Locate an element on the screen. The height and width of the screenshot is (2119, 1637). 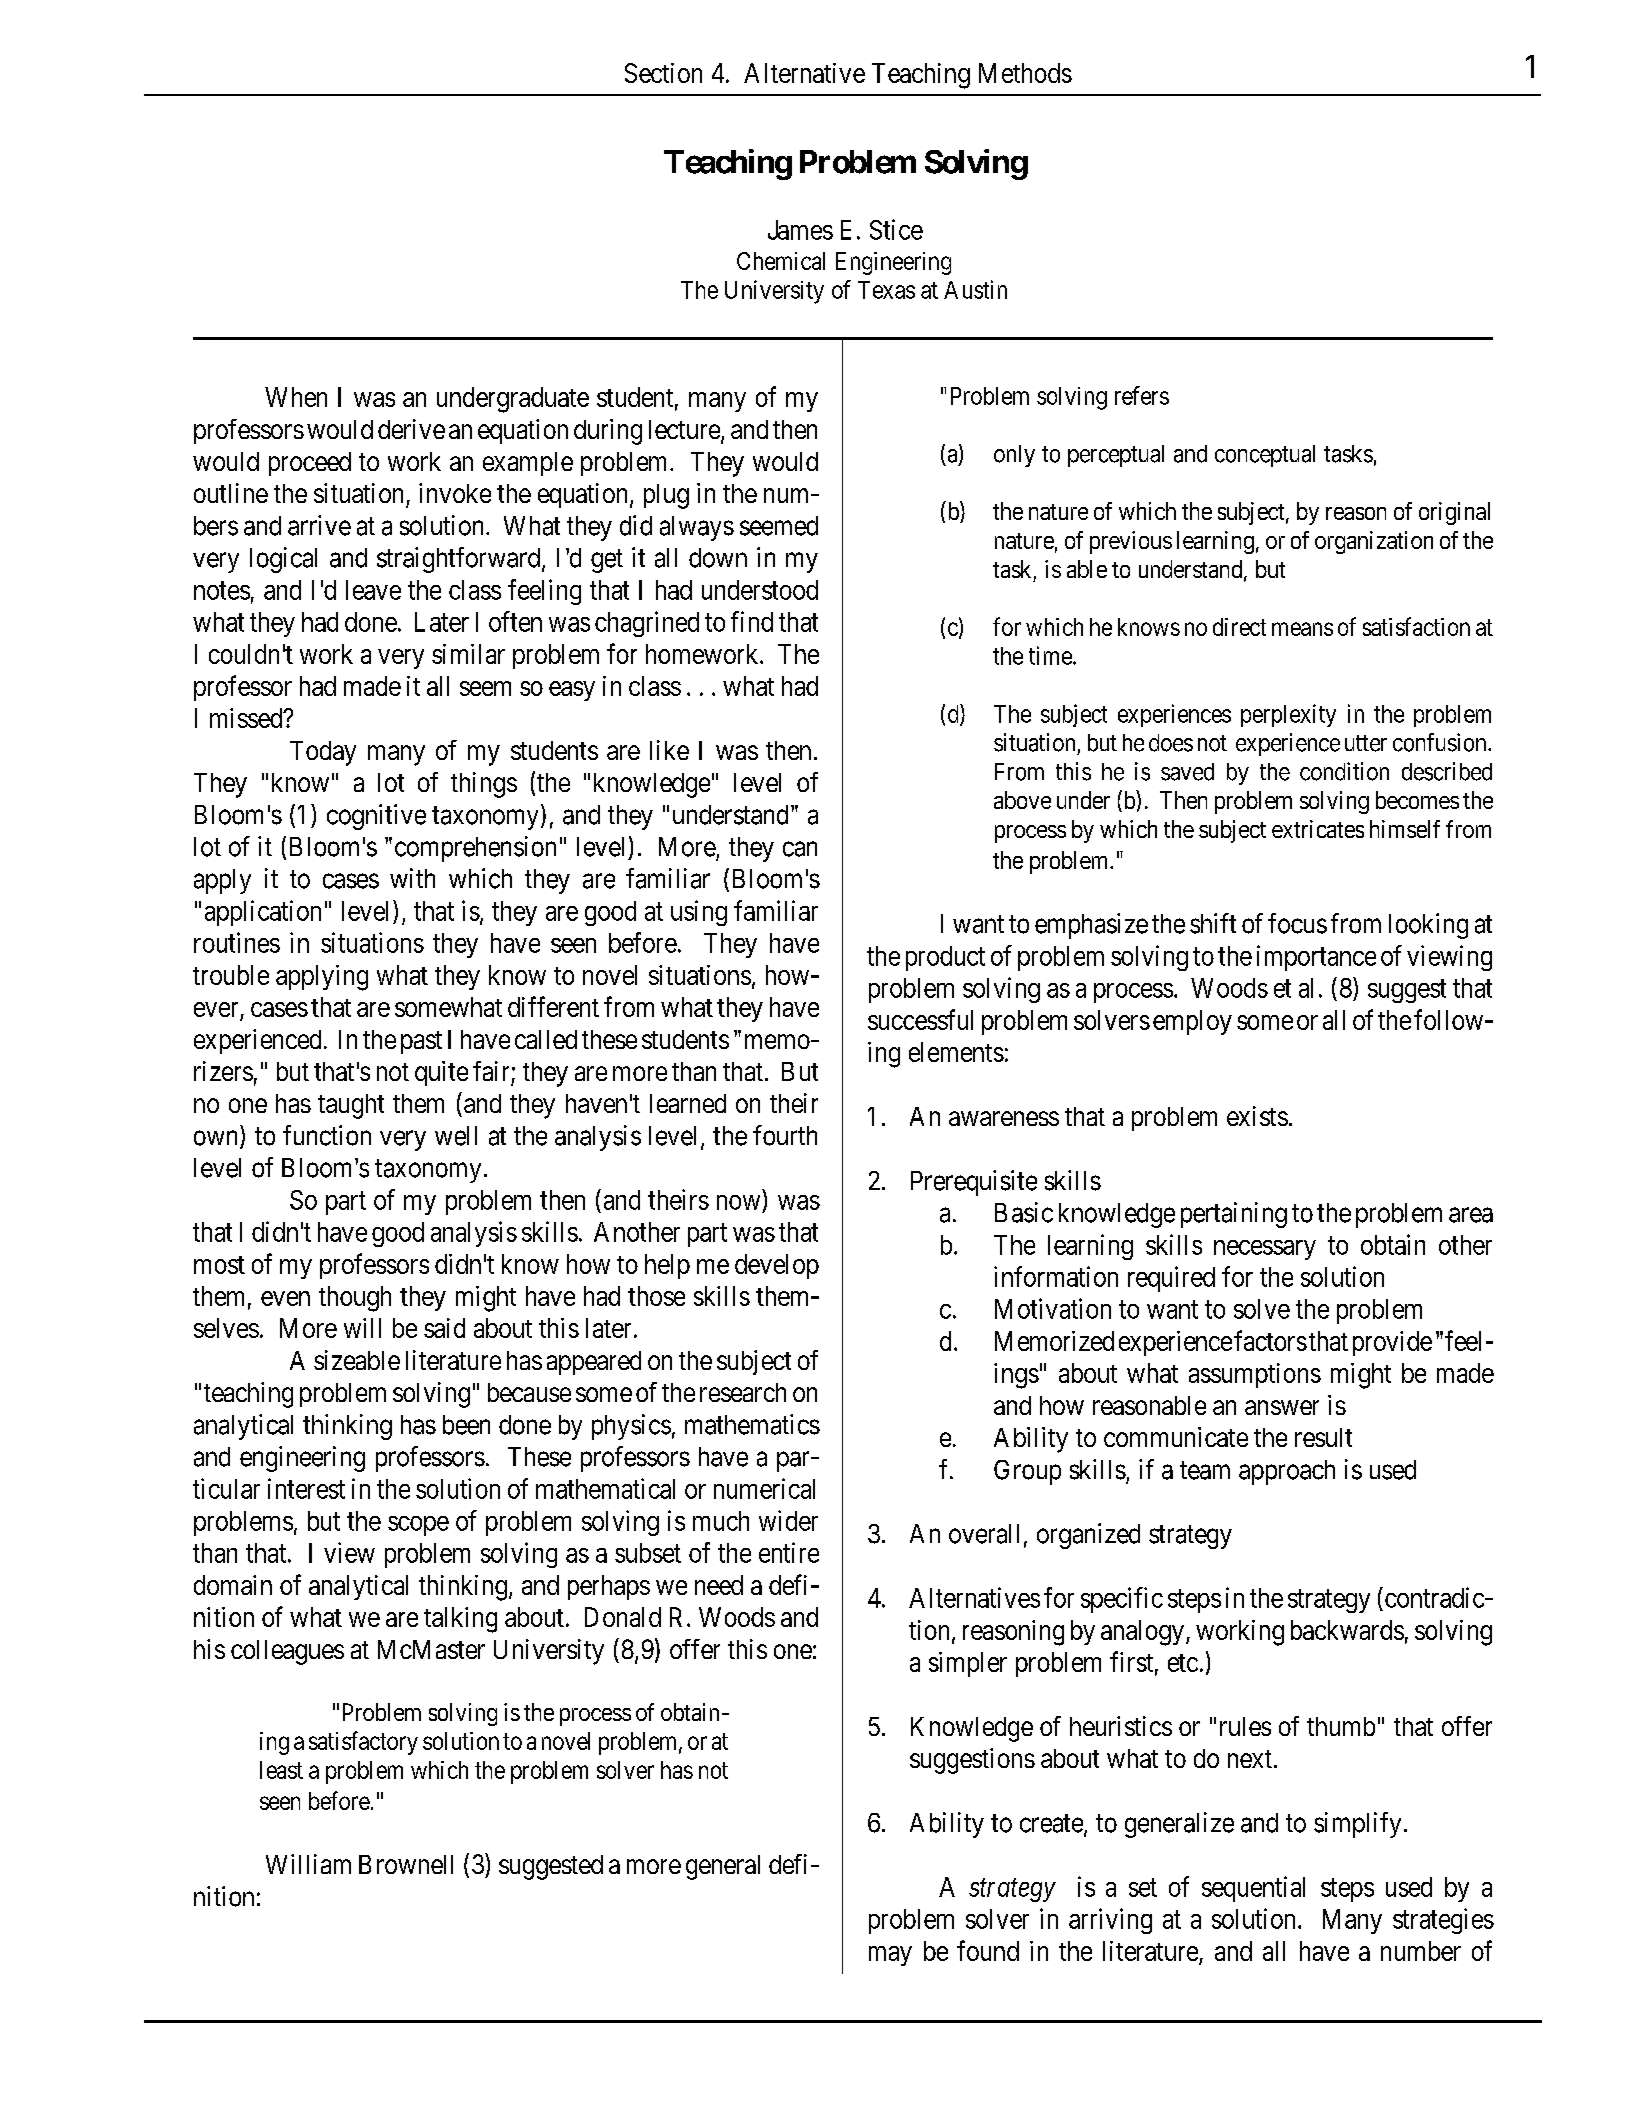
James is located at coordinates (800, 230).
